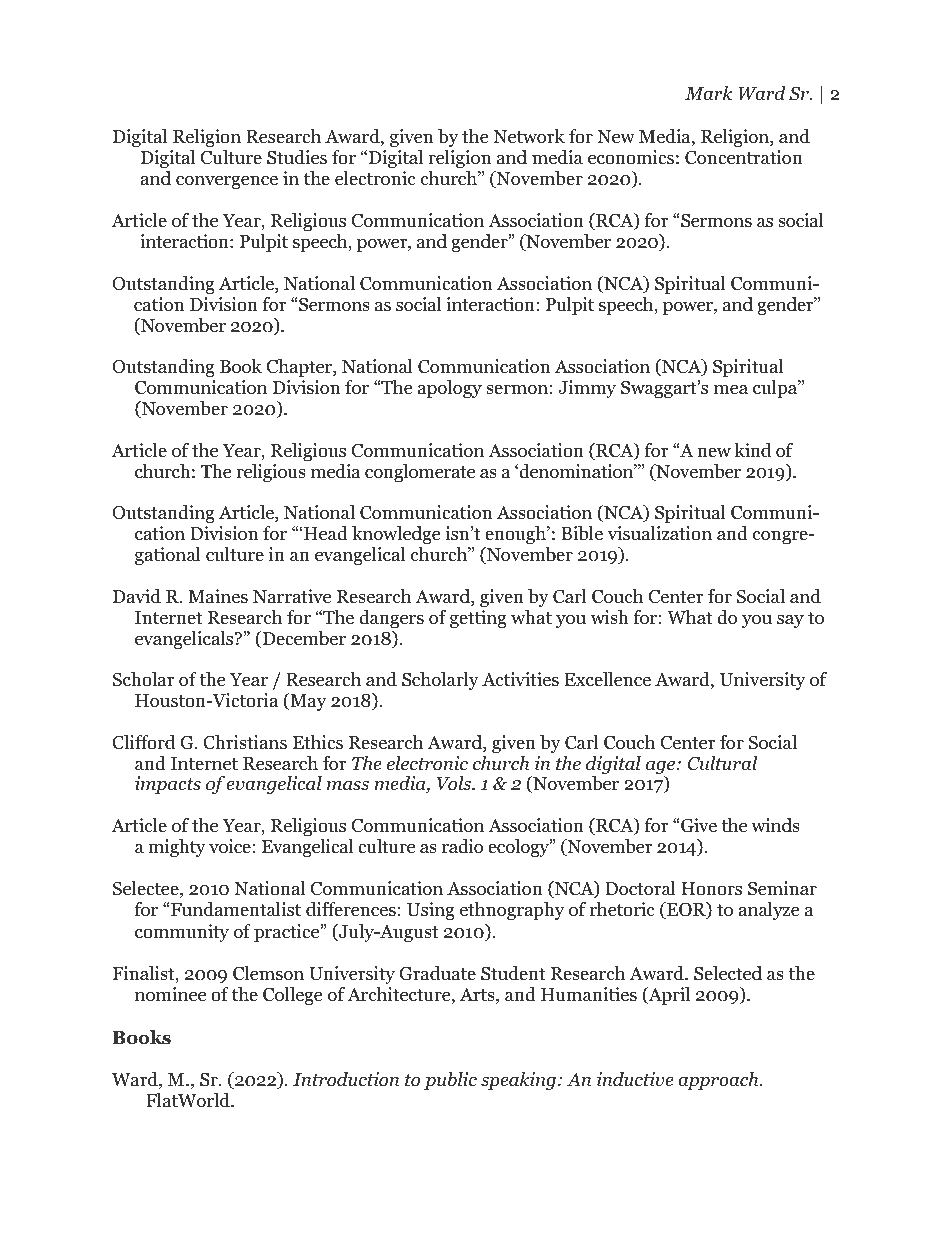 The width and height of the screenshot is (952, 1233). What do you see at coordinates (753, 450) in the screenshot?
I see `kind` at bounding box center [753, 450].
